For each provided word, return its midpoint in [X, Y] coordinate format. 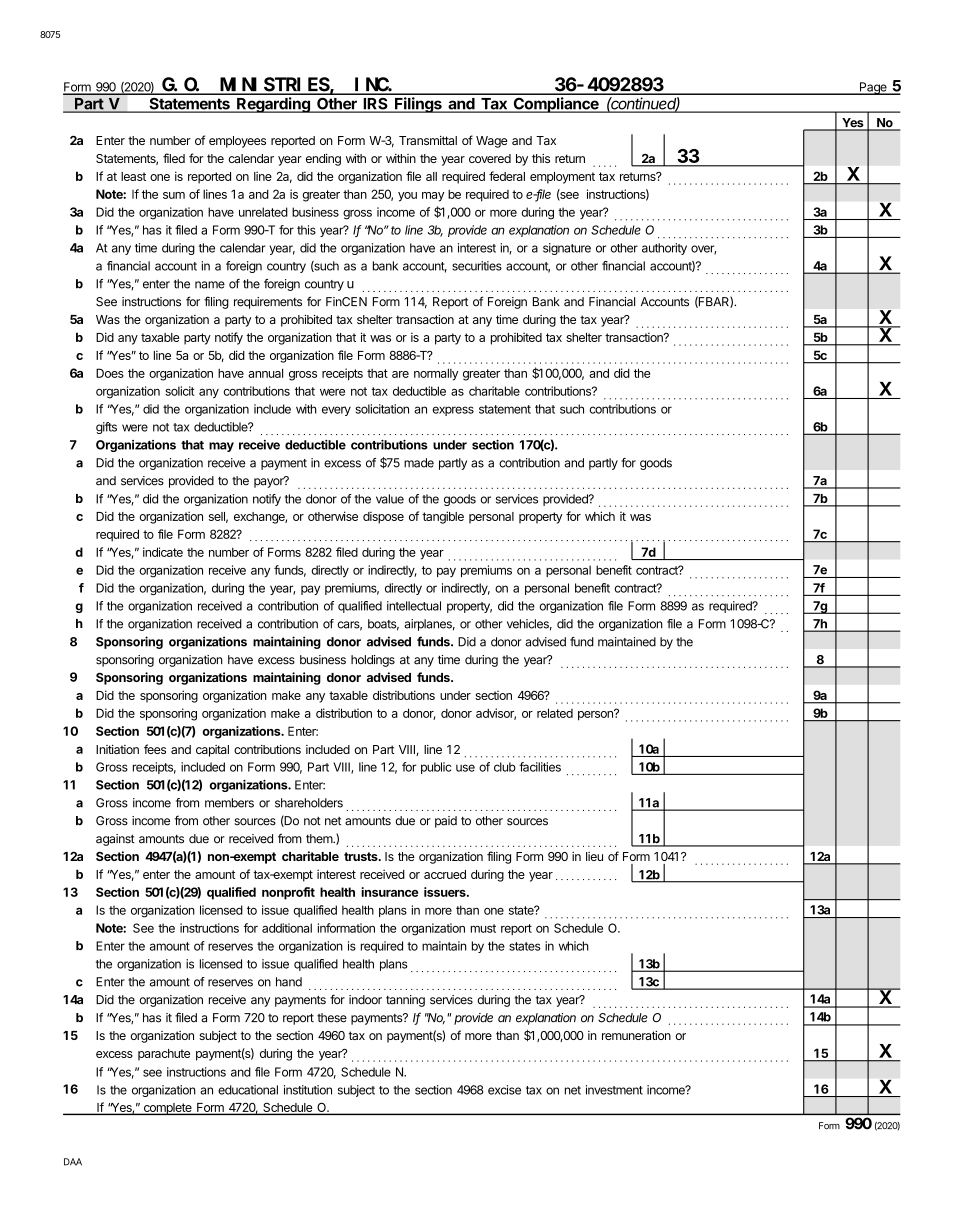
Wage [492, 142]
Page [873, 88]
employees [237, 142]
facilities [540, 767]
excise [504, 1090]
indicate [163, 552]
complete [167, 1109]
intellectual [414, 606]
